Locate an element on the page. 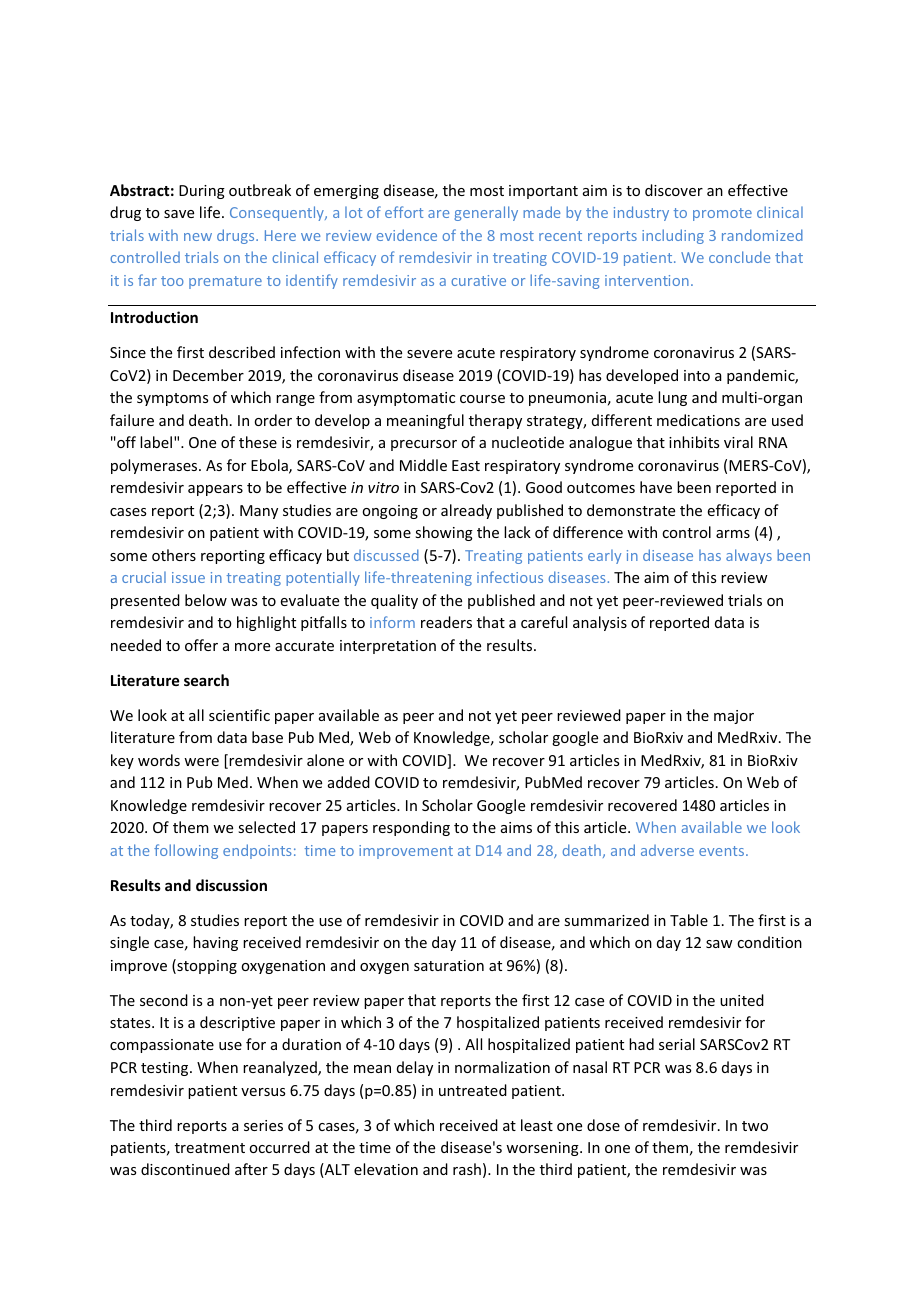 This image has width=924, height=1308. events is located at coordinates (723, 851).
